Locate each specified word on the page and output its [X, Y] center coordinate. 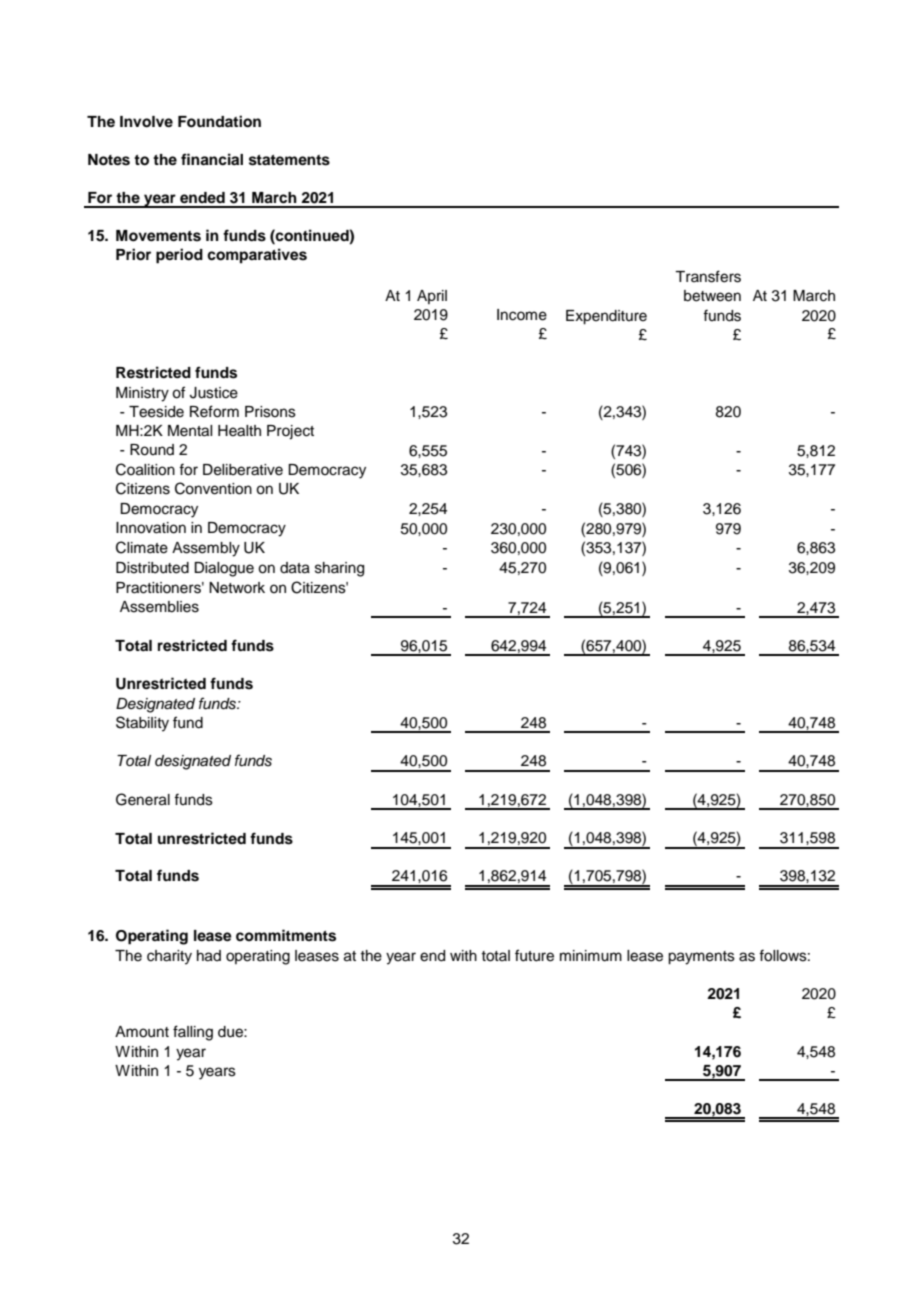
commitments [286, 935]
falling [193, 1033]
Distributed [152, 568]
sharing [339, 569]
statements [289, 160]
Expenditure [606, 317]
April [432, 297]
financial [212, 159]
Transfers [708, 276]
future [534, 955]
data [295, 568]
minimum [591, 956]
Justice [214, 393]
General [143, 799]
